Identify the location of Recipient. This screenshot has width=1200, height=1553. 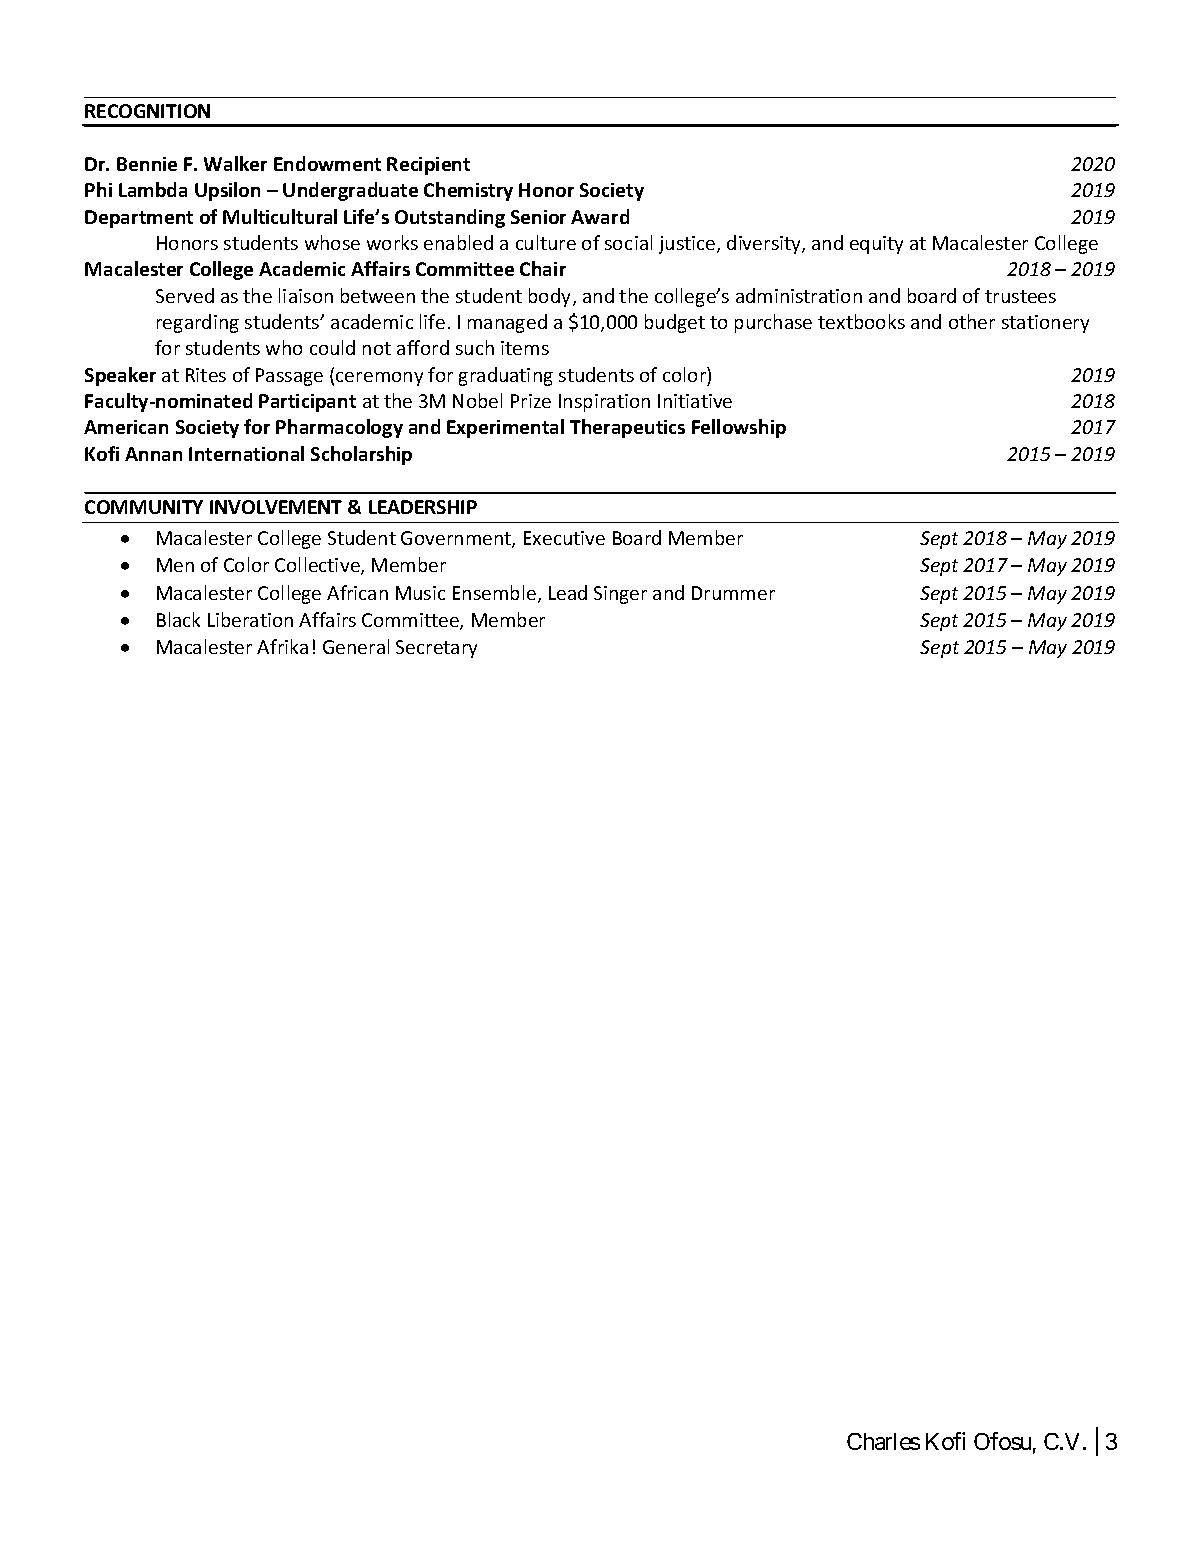
(428, 166).
